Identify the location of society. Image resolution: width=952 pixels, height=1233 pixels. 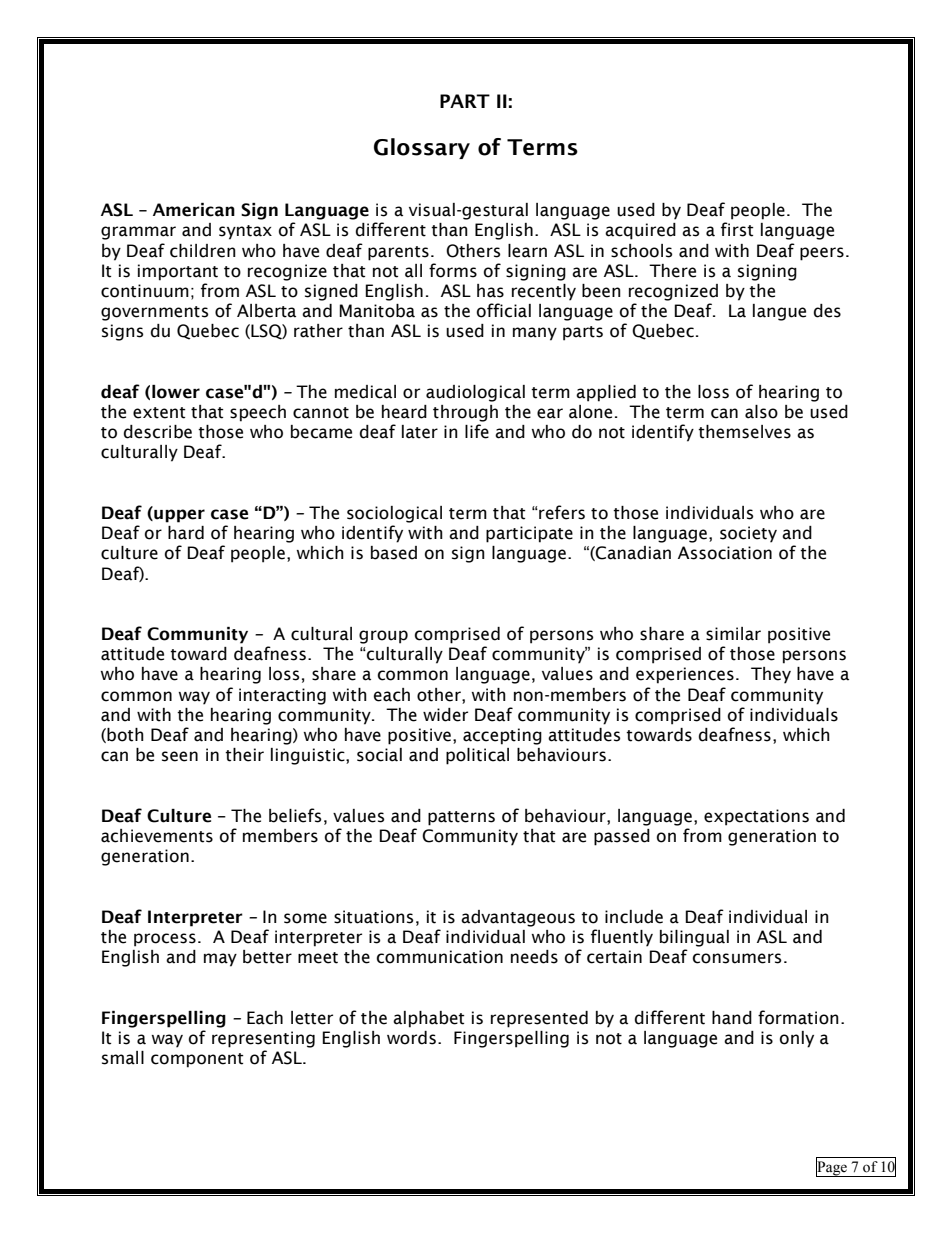
(748, 534).
